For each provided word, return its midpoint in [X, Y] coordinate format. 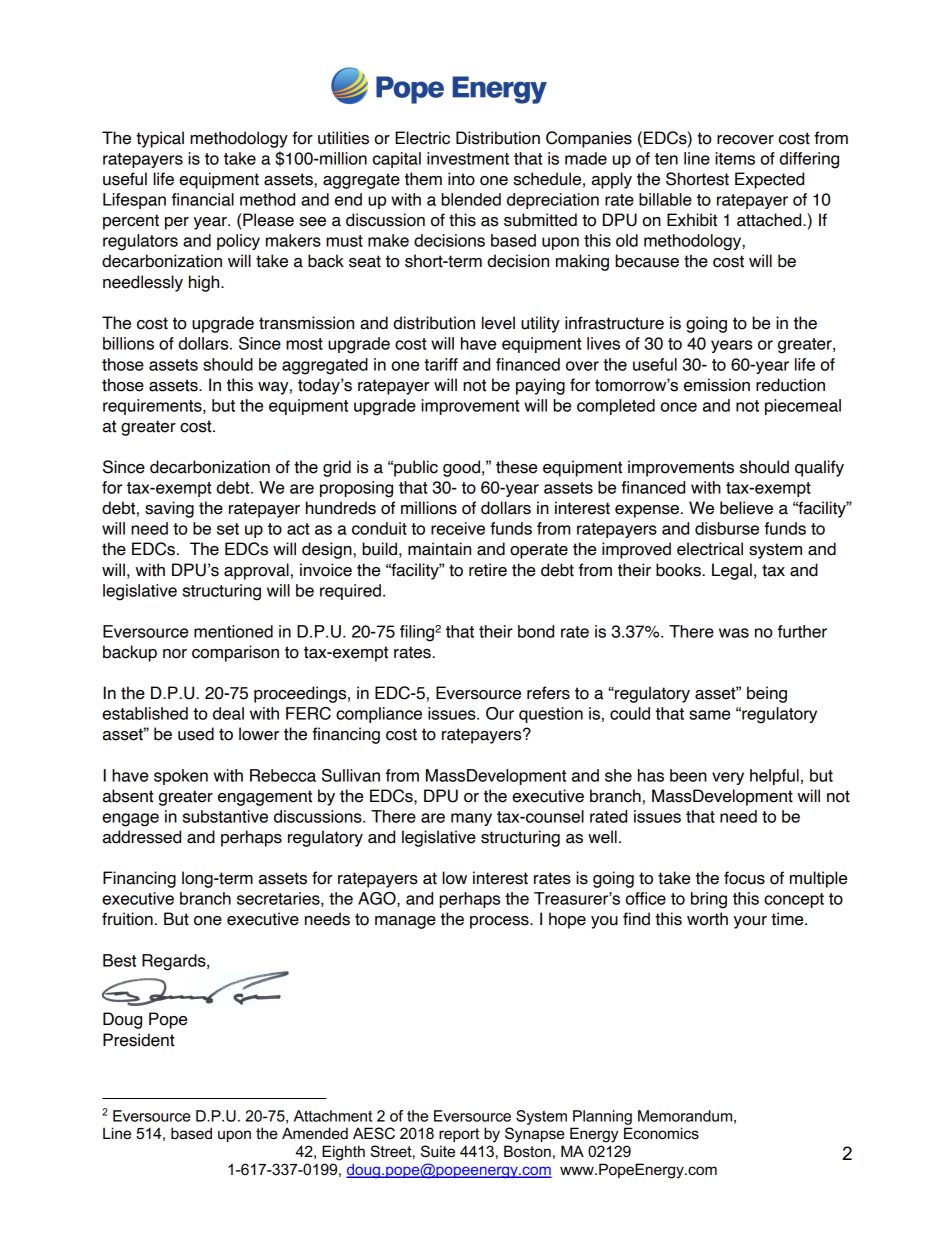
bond [536, 631]
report [459, 1135]
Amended [315, 1133]
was [734, 633]
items [735, 158]
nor [175, 654]
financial [203, 199]
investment [468, 158]
